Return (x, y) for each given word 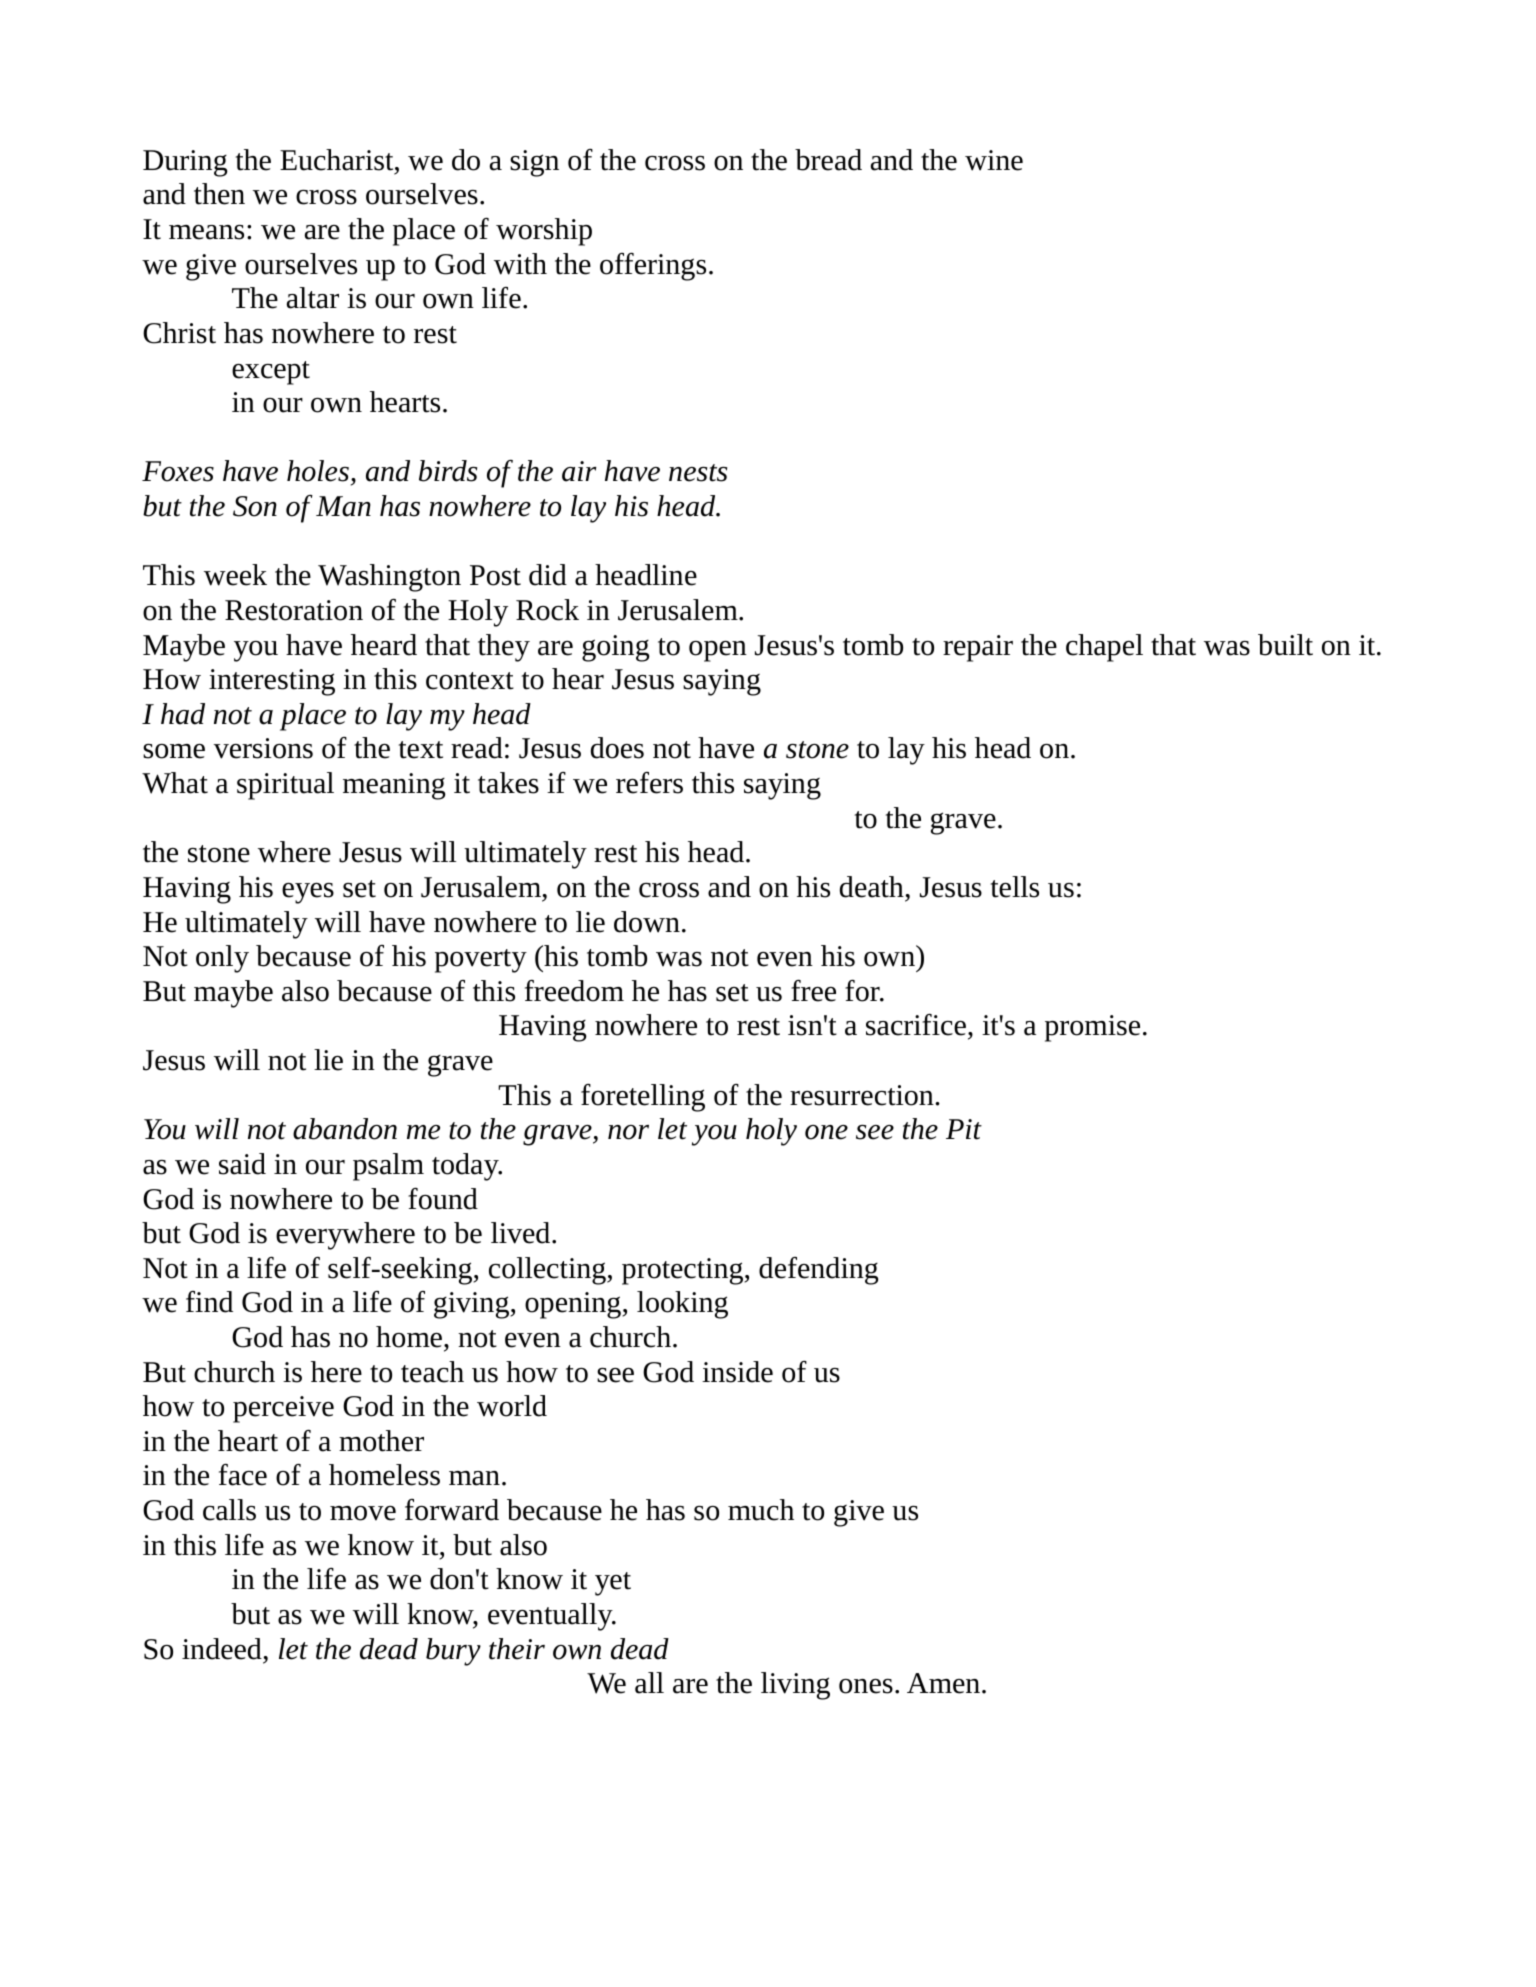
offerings (653, 267)
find (209, 1302)
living (795, 1686)
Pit (964, 1129)
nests (698, 473)
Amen (943, 1683)
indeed (223, 1649)
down (647, 922)
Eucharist (338, 160)
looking (682, 1305)
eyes (308, 893)
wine (994, 160)
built (1285, 645)
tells (1015, 887)
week (235, 575)
